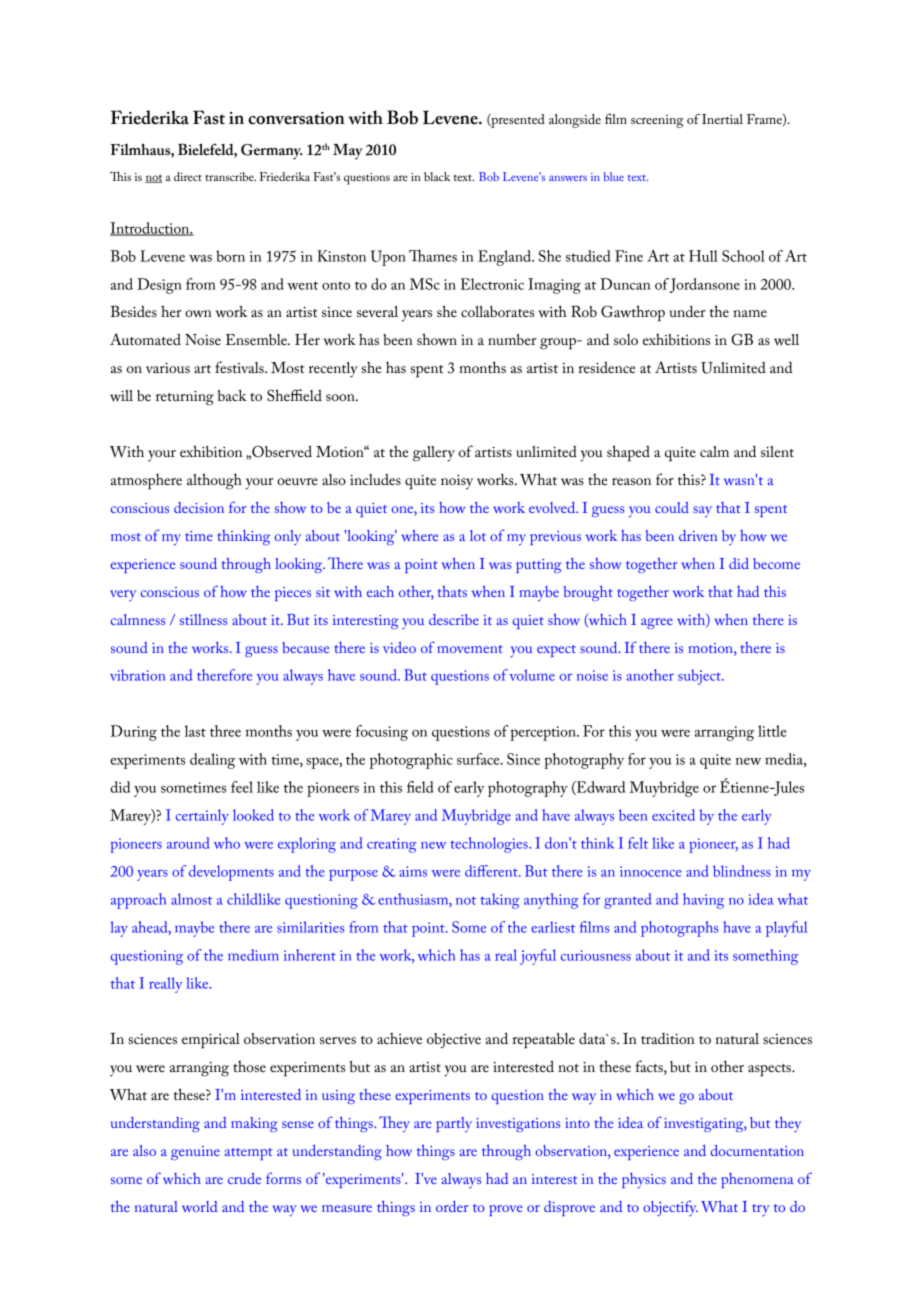 The width and height of the screenshot is (924, 1308). Describe the element at coordinates (199, 507) in the screenshot. I see `decision` at that location.
